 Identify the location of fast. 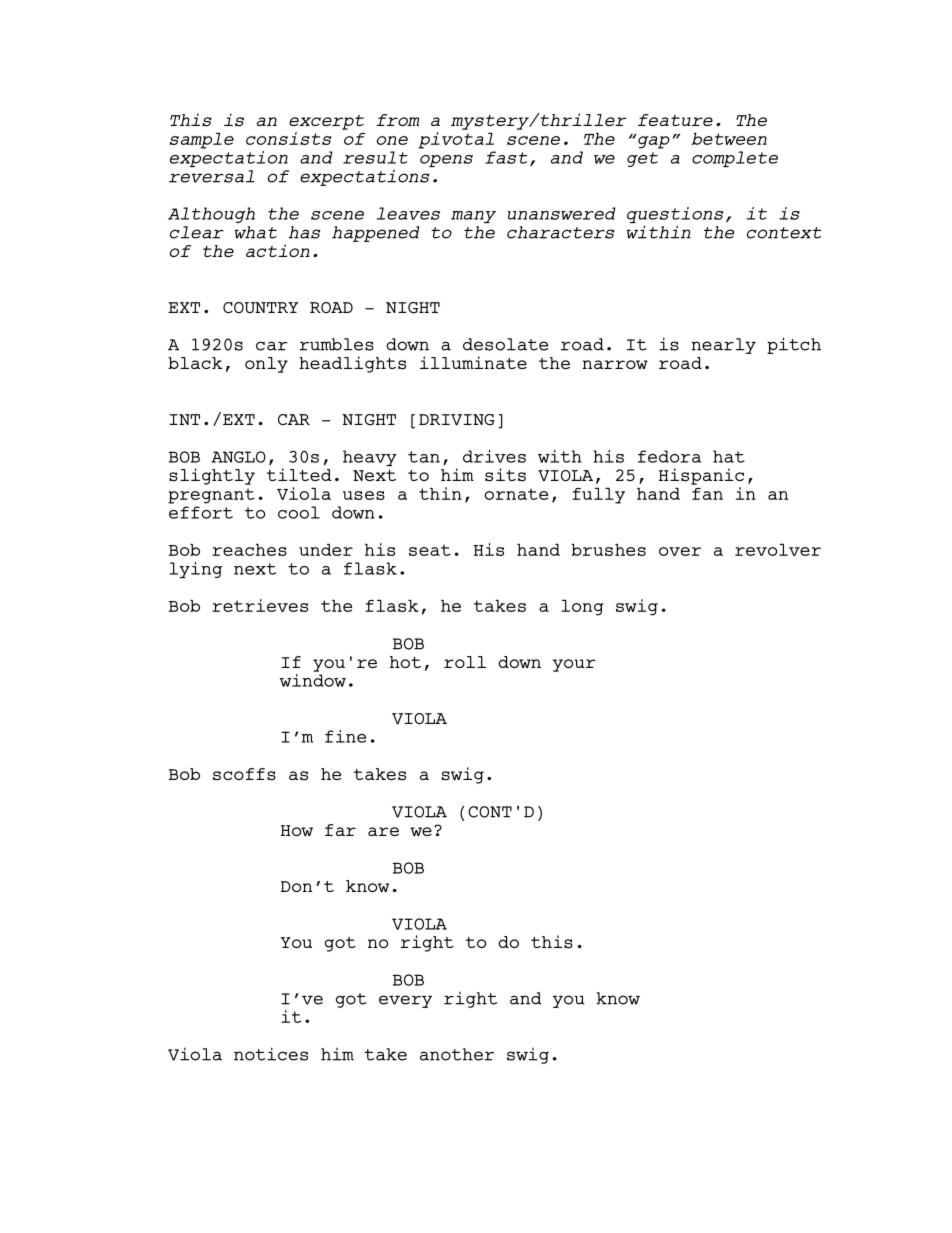
(506, 157).
